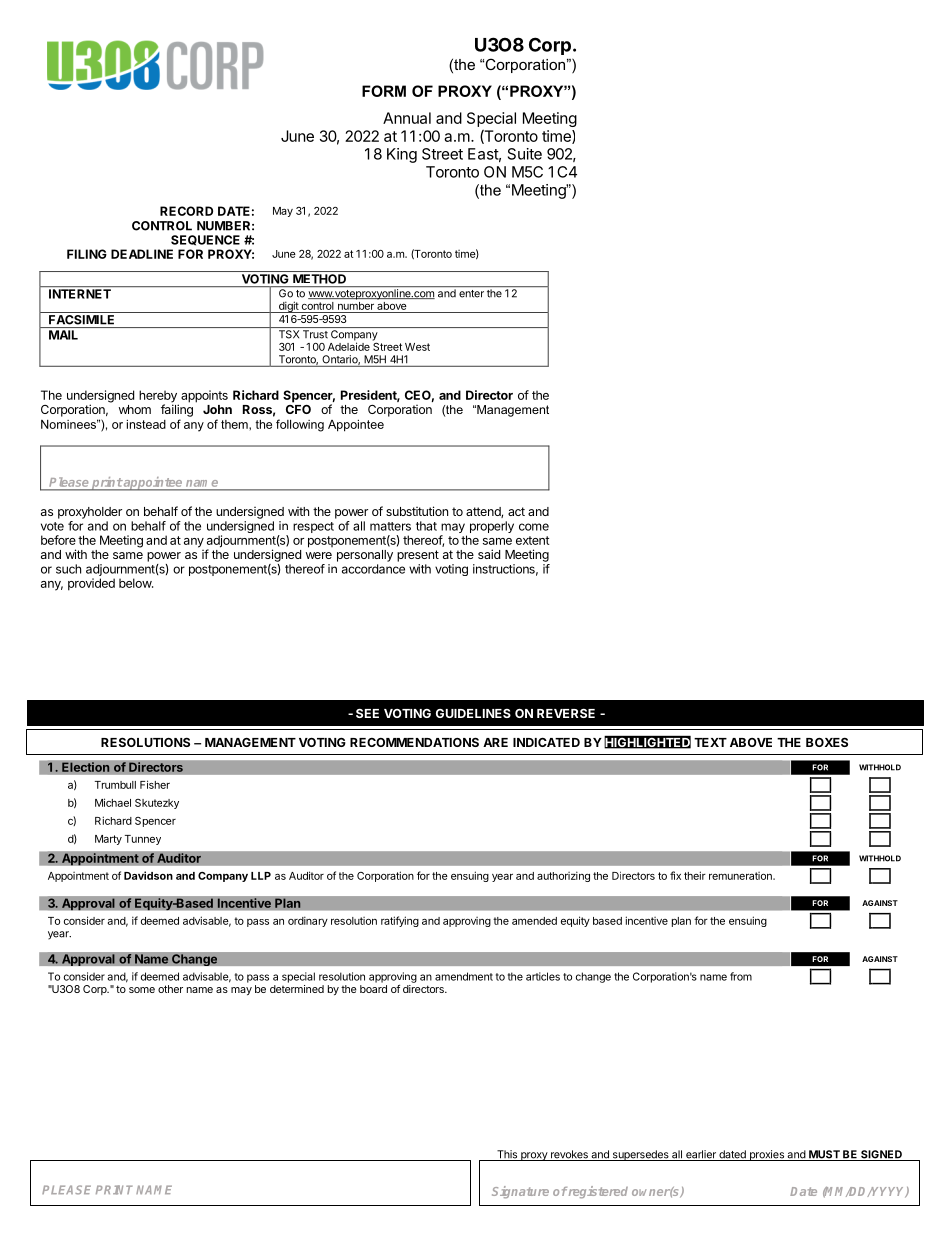 The width and height of the document is (952, 1233). What do you see at coordinates (507, 1155) in the document?
I see `This` at bounding box center [507, 1155].
